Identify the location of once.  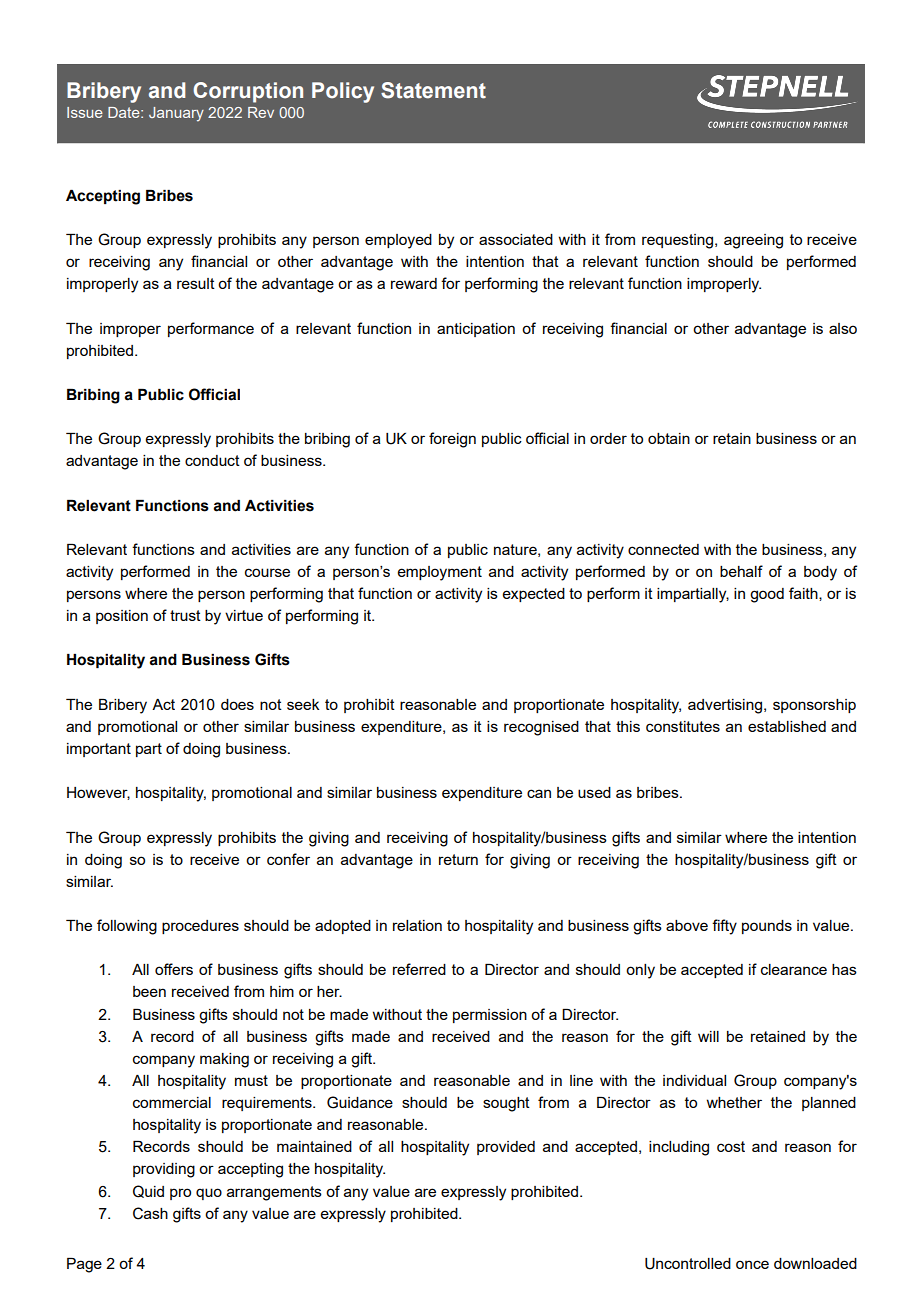
(752, 1264).
